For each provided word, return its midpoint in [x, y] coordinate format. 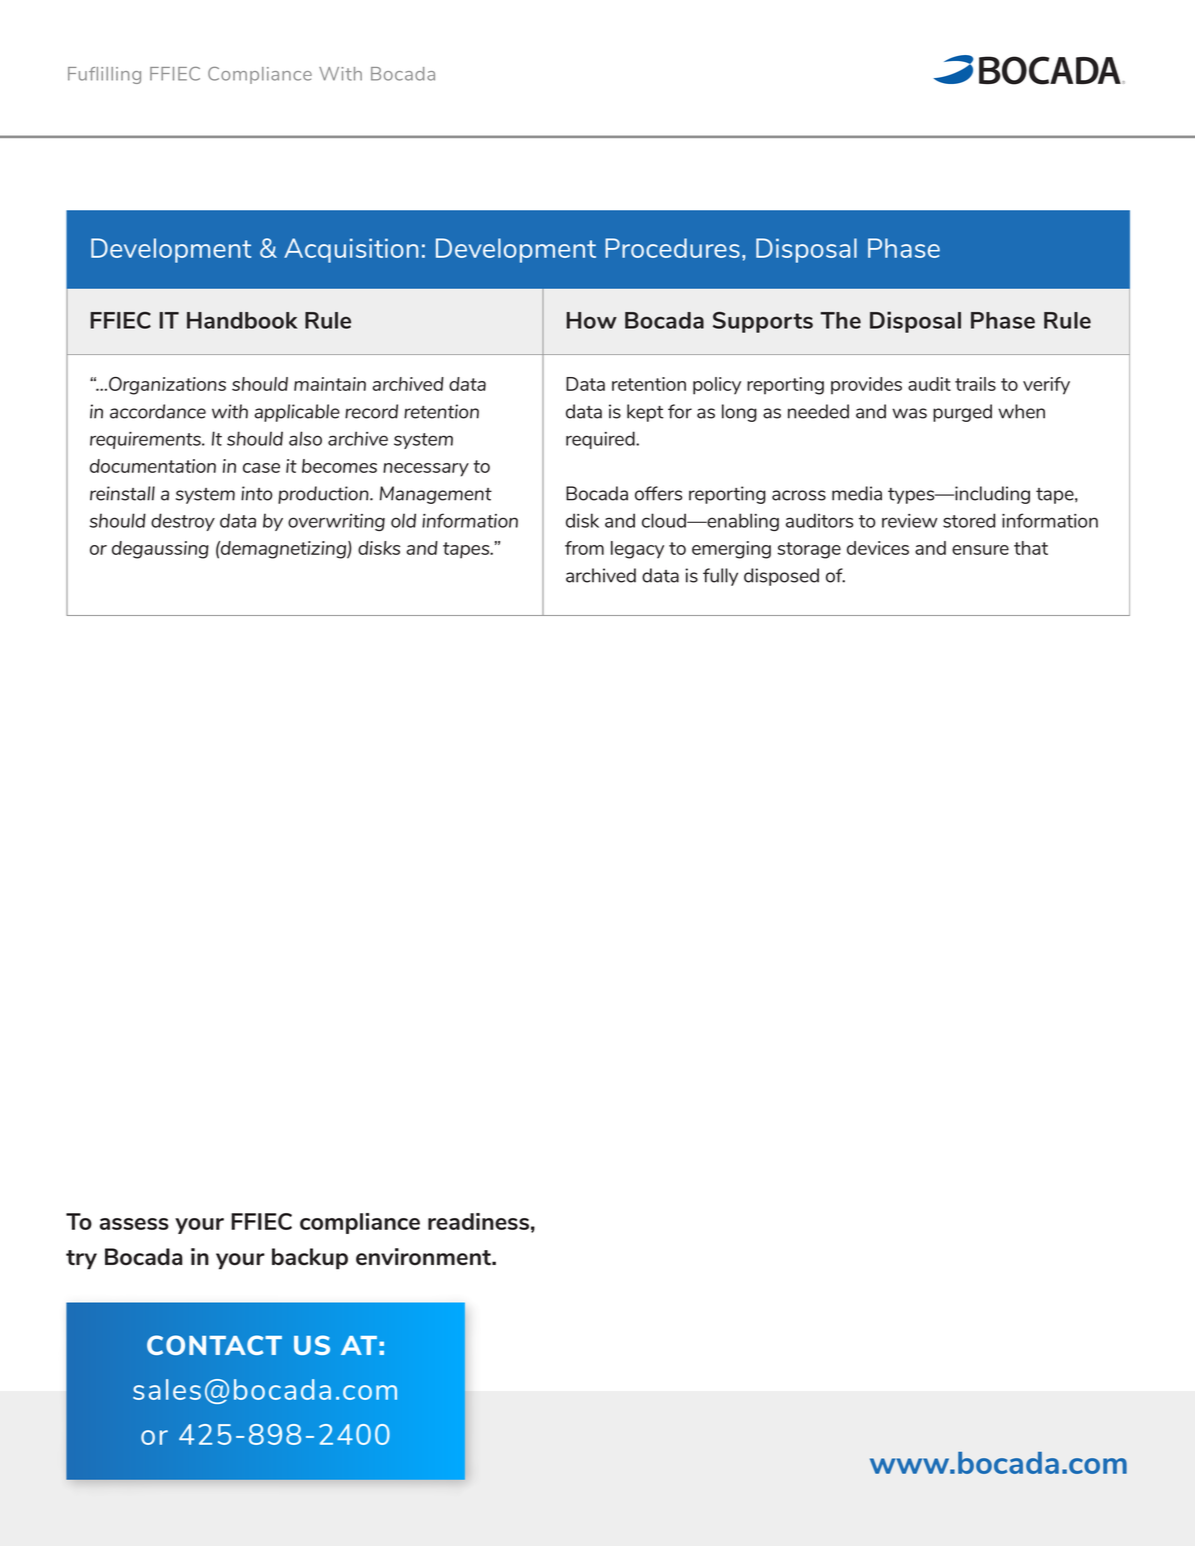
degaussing [160, 550]
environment [424, 1256]
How [591, 320]
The [840, 320]
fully [720, 577]
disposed [781, 577]
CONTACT [214, 1345]
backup [310, 1259]
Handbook [242, 320]
